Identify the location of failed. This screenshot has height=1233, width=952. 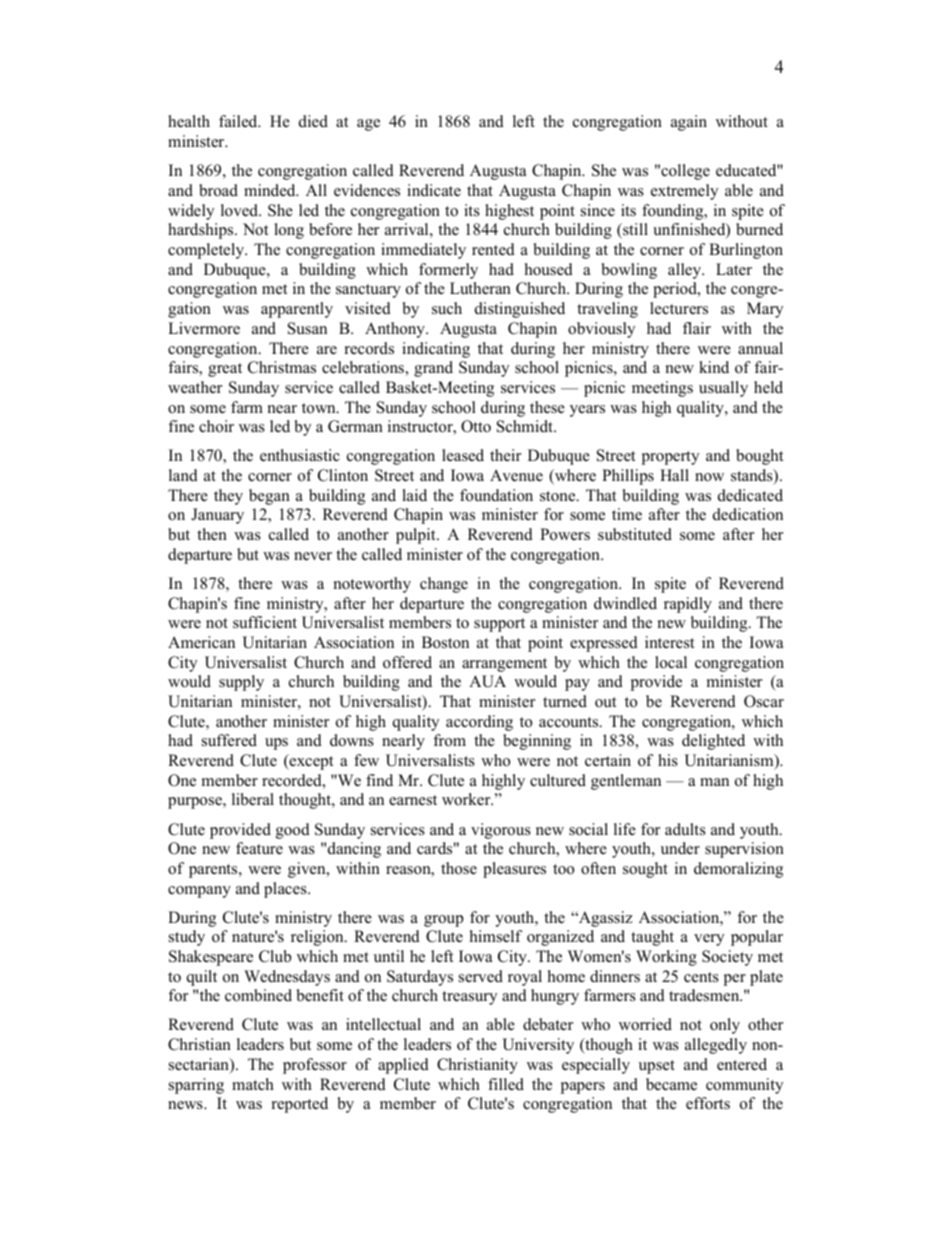
(239, 121).
